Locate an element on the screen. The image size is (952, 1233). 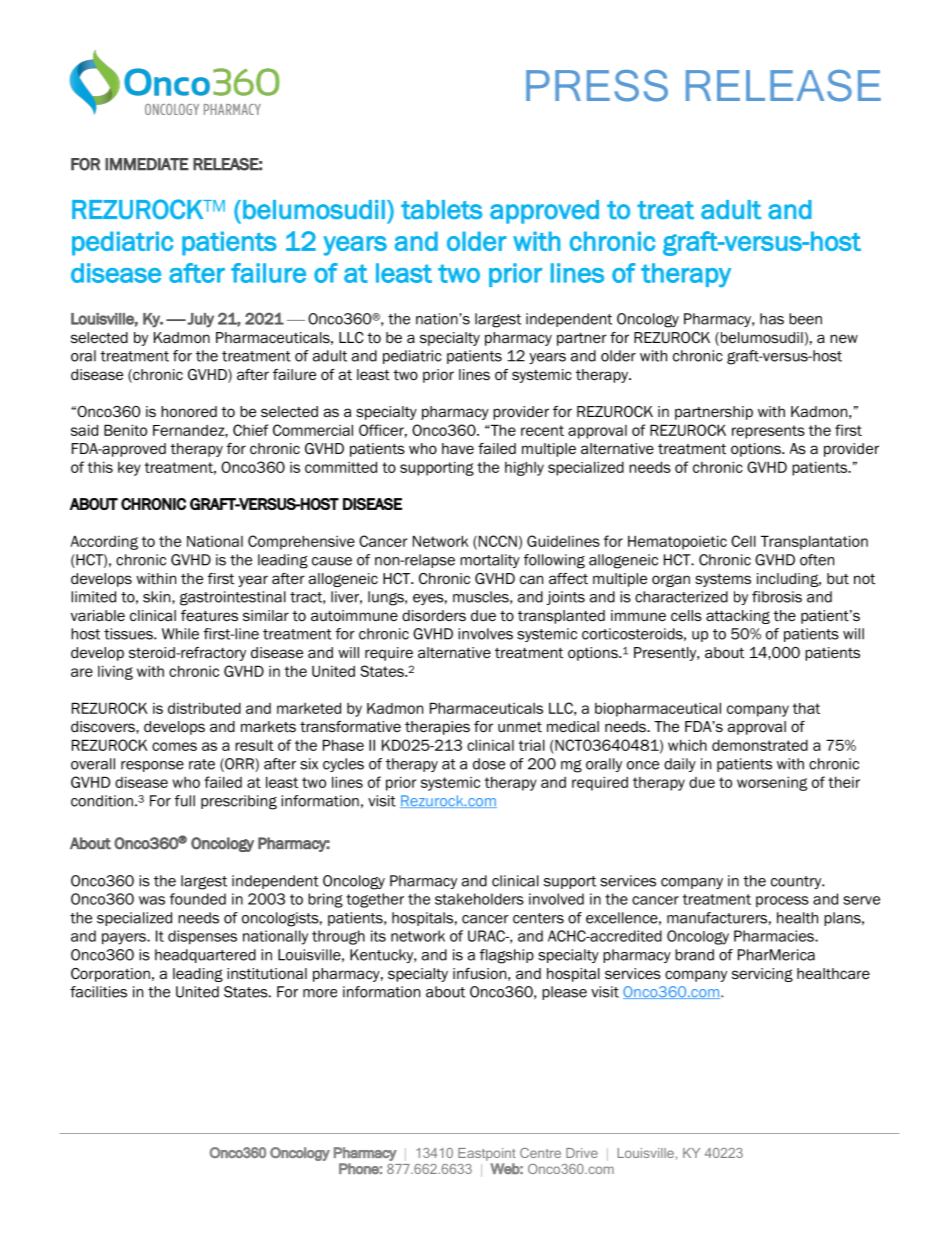
dose is located at coordinates (489, 764).
